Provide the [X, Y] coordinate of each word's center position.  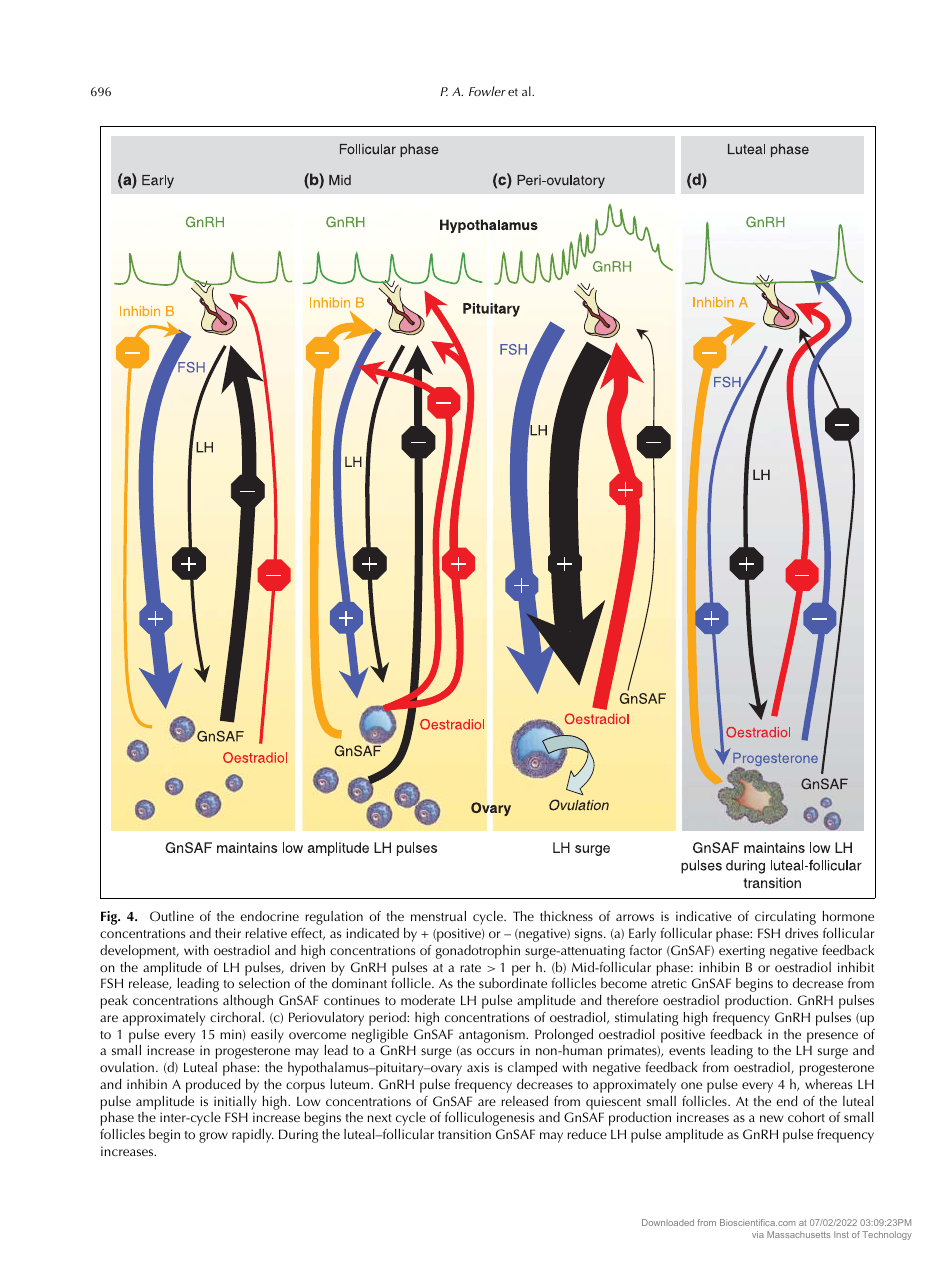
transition [464, 1134]
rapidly [253, 1136]
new [771, 1118]
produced [213, 1086]
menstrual [438, 916]
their [228, 933]
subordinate [513, 983]
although [248, 1002]
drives [801, 933]
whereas [828, 1084]
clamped [532, 1069]
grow [213, 1137]
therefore [632, 1000]
